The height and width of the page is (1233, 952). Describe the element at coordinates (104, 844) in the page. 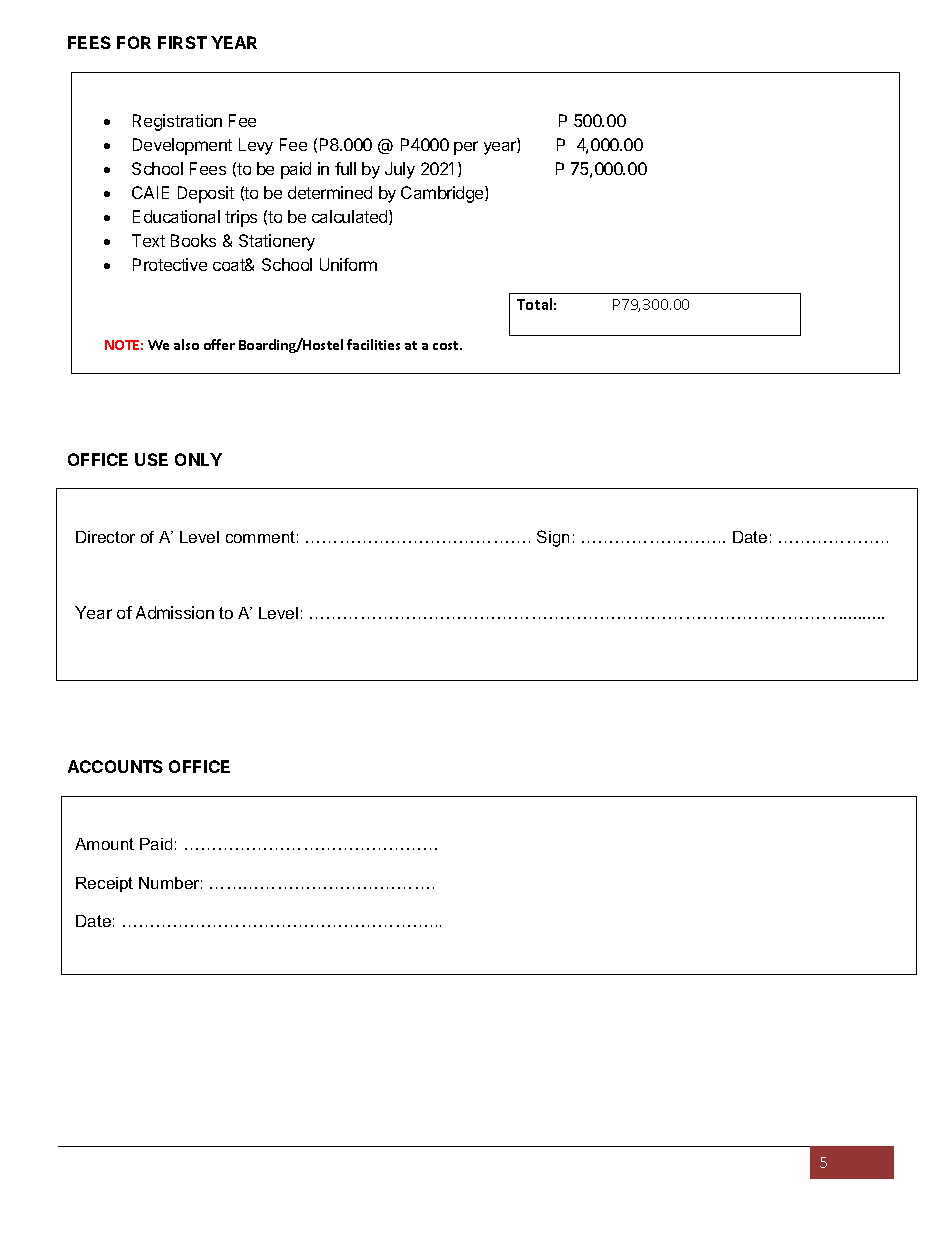

I see `Amount` at that location.
